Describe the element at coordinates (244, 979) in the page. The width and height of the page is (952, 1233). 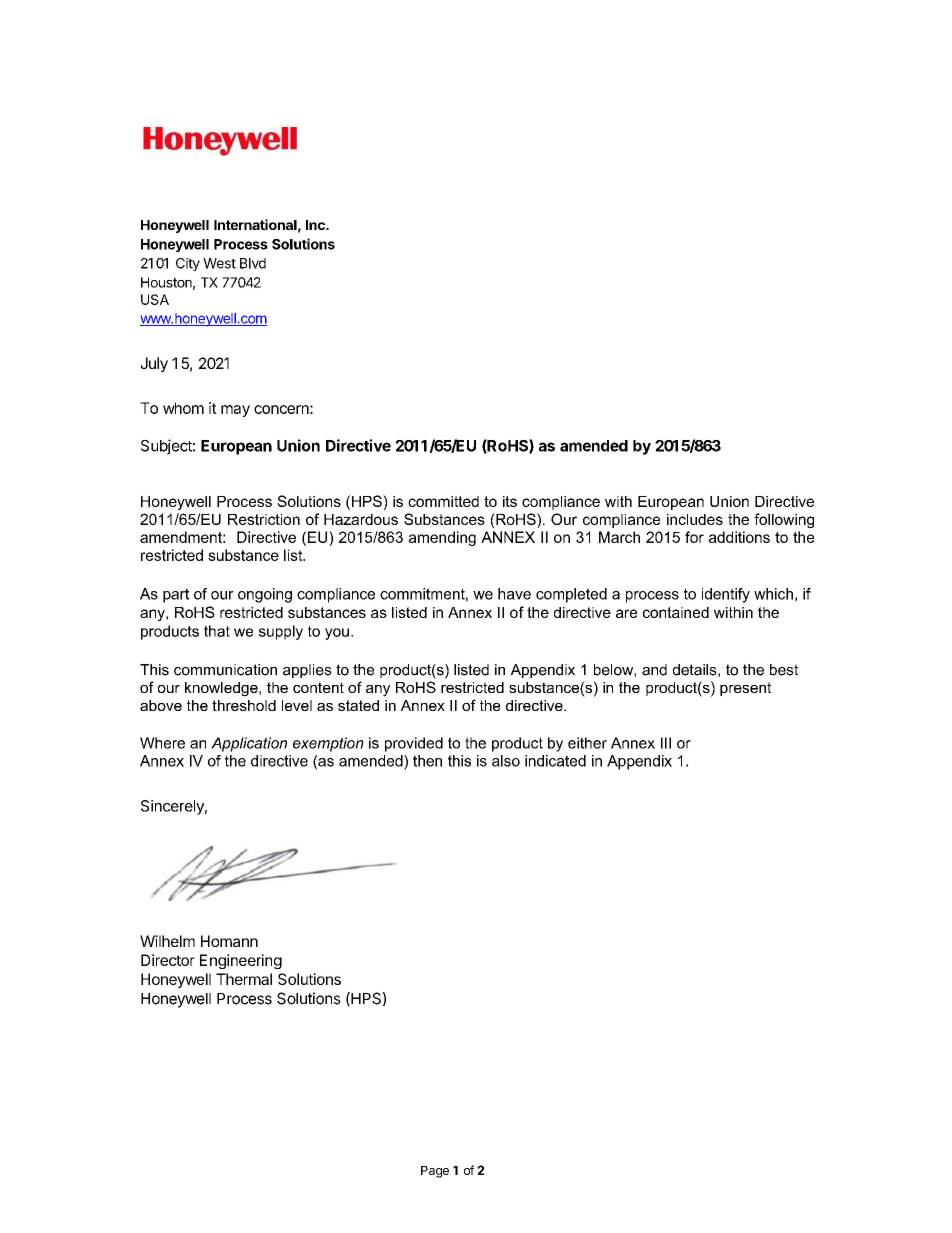
I see `Thermal` at that location.
